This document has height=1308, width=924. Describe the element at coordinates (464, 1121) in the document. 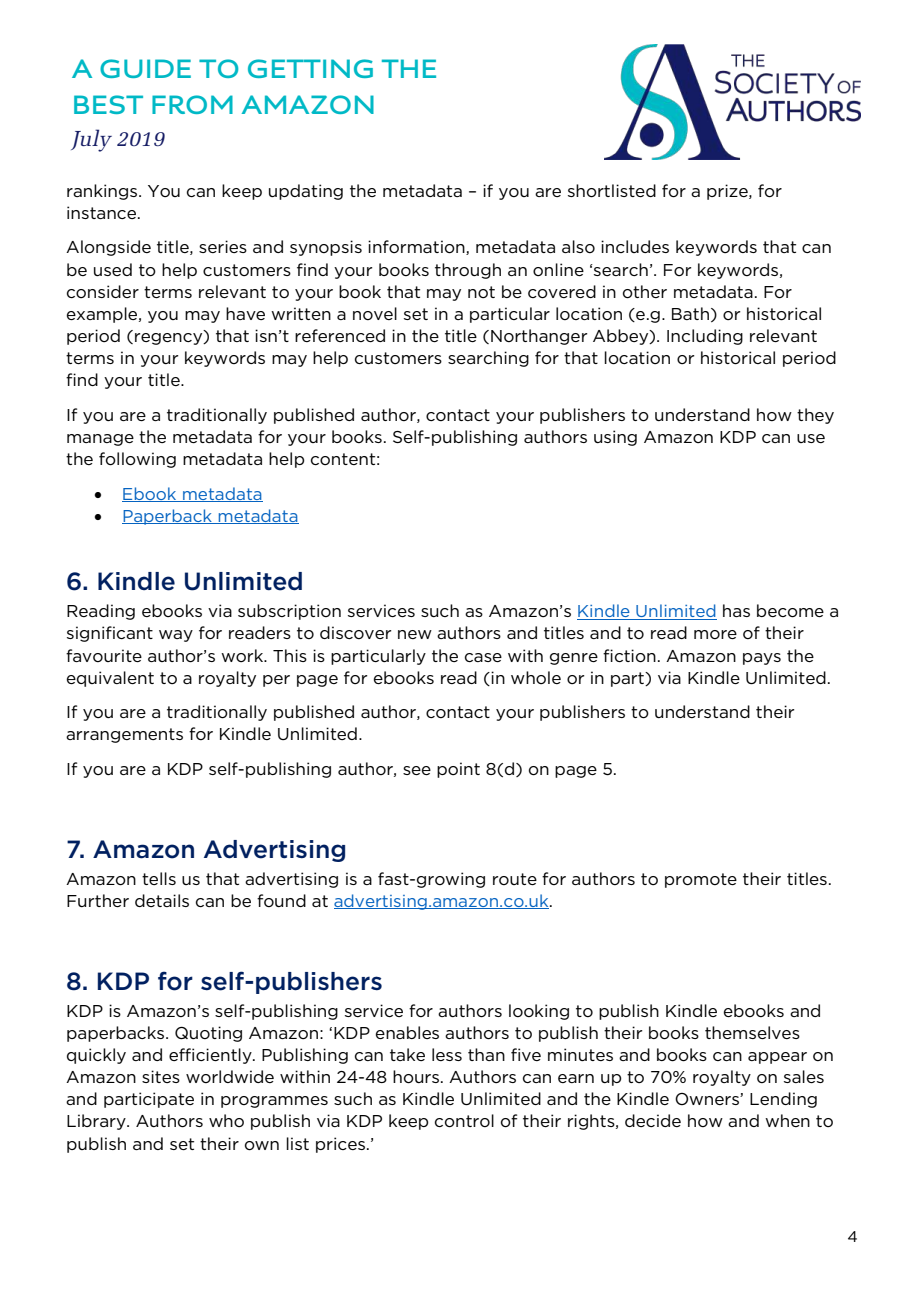

I see `control` at that location.
